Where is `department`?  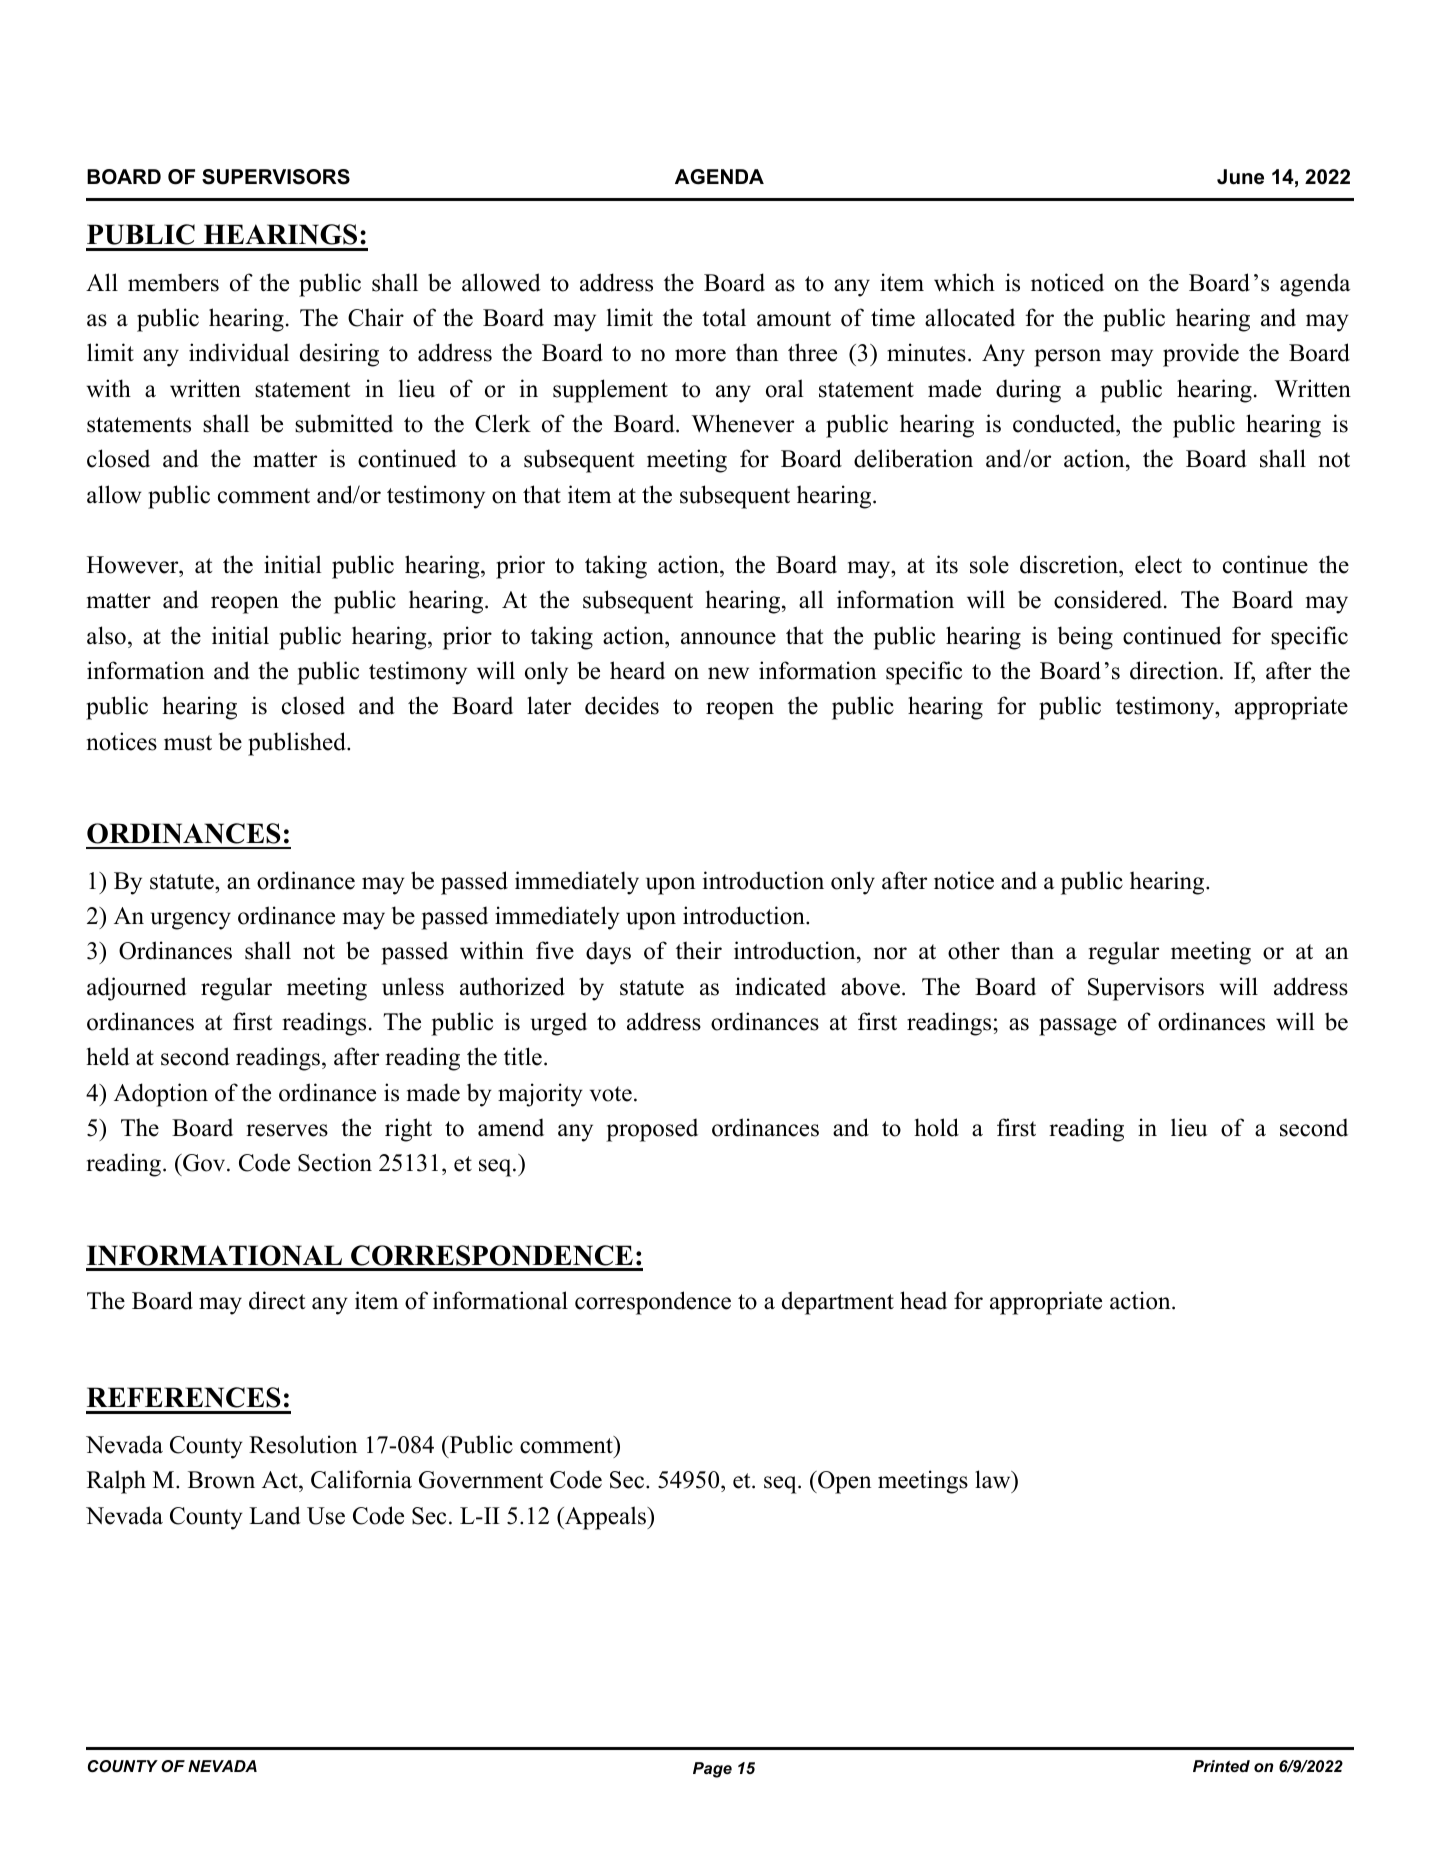 department is located at coordinates (838, 1303).
